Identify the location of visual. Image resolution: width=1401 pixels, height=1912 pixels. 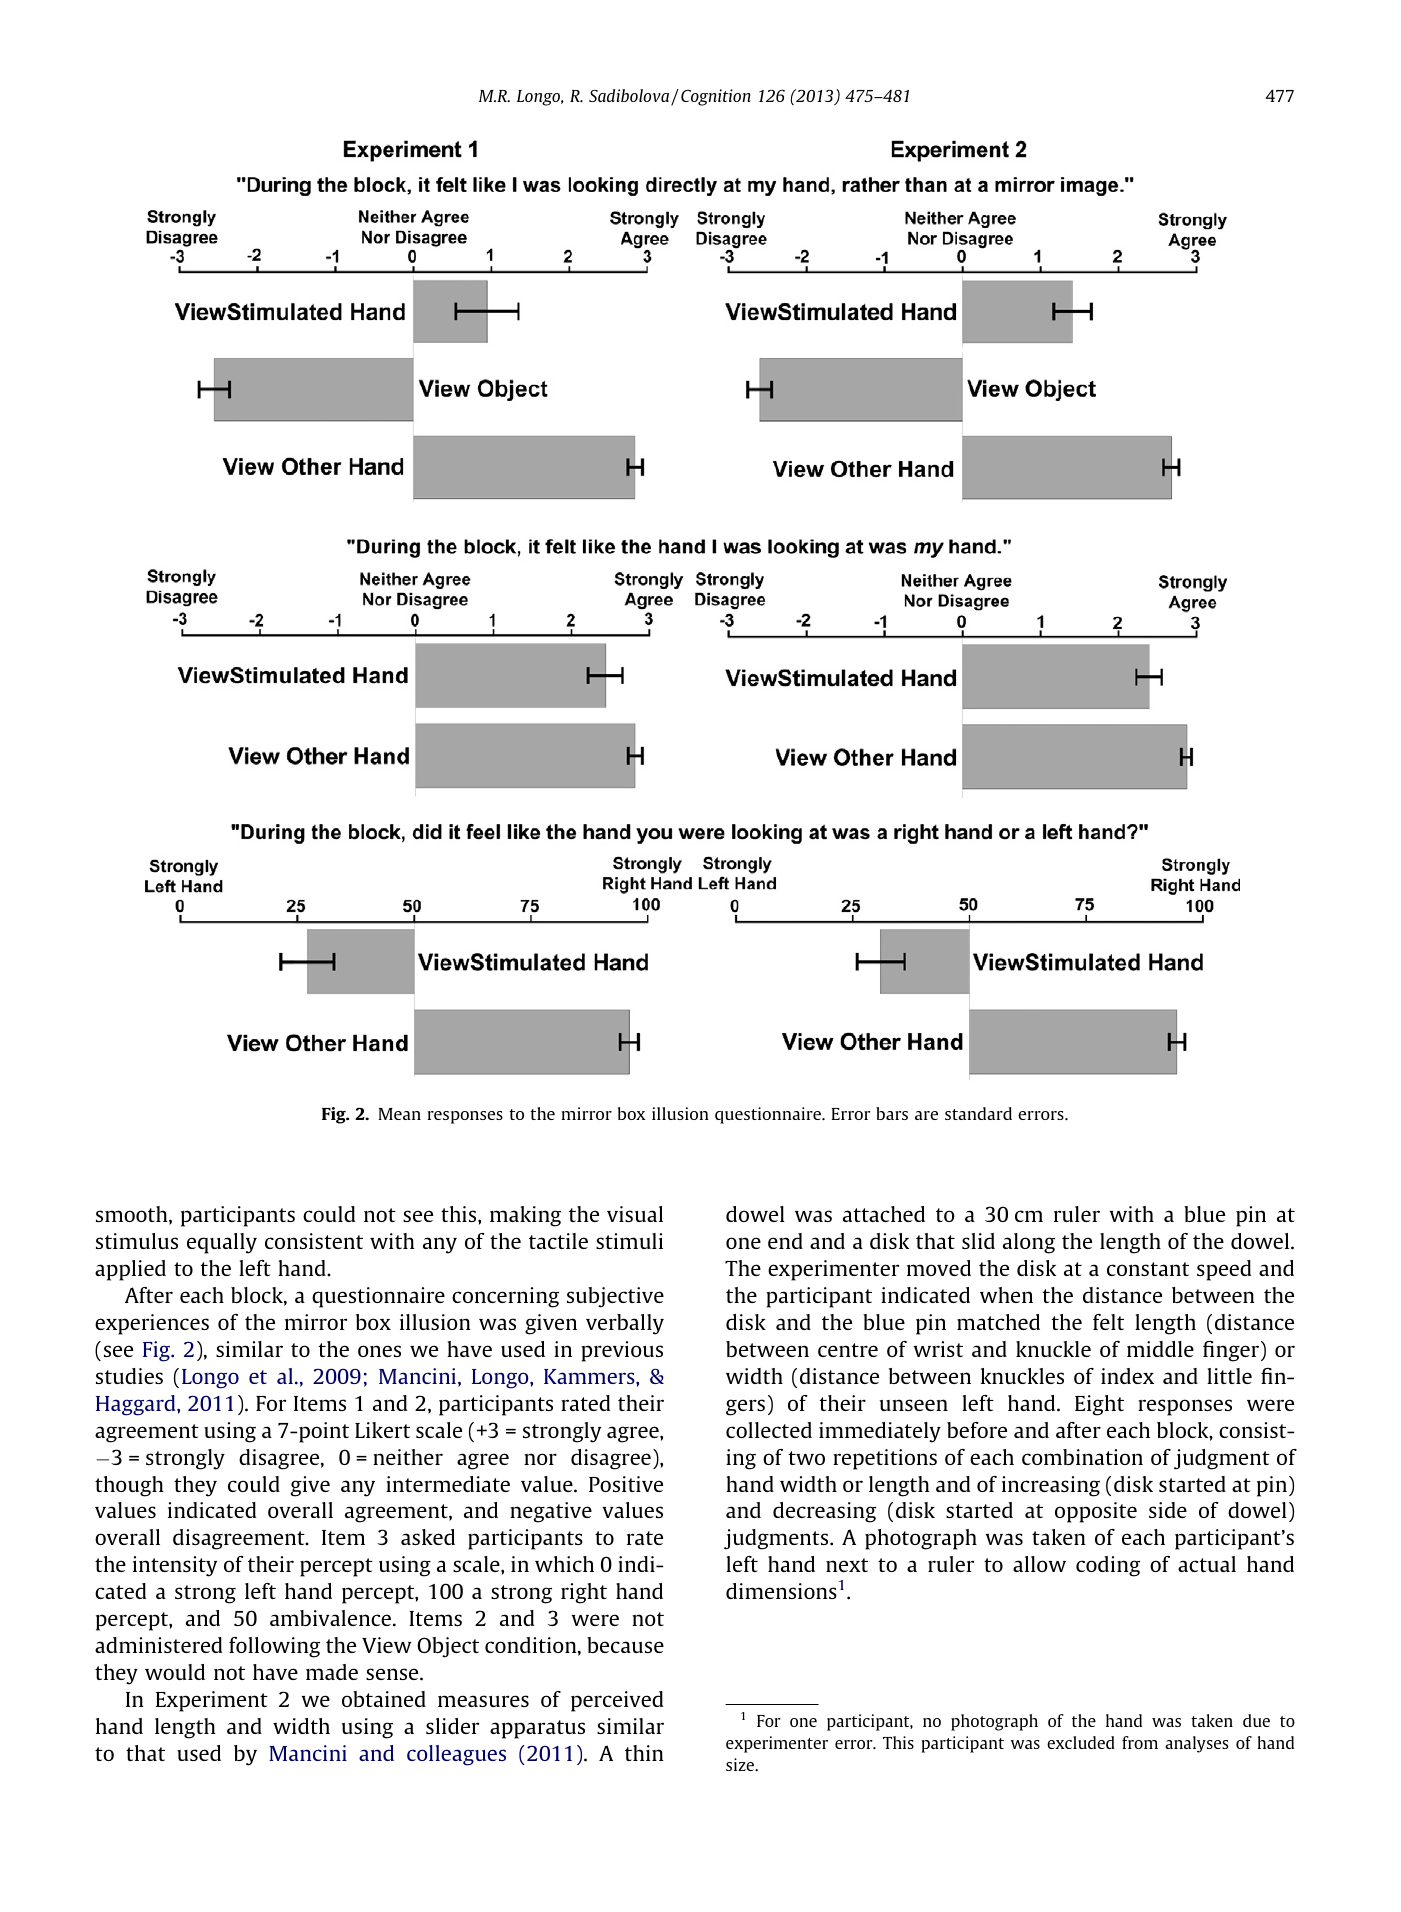
(635, 1214).
